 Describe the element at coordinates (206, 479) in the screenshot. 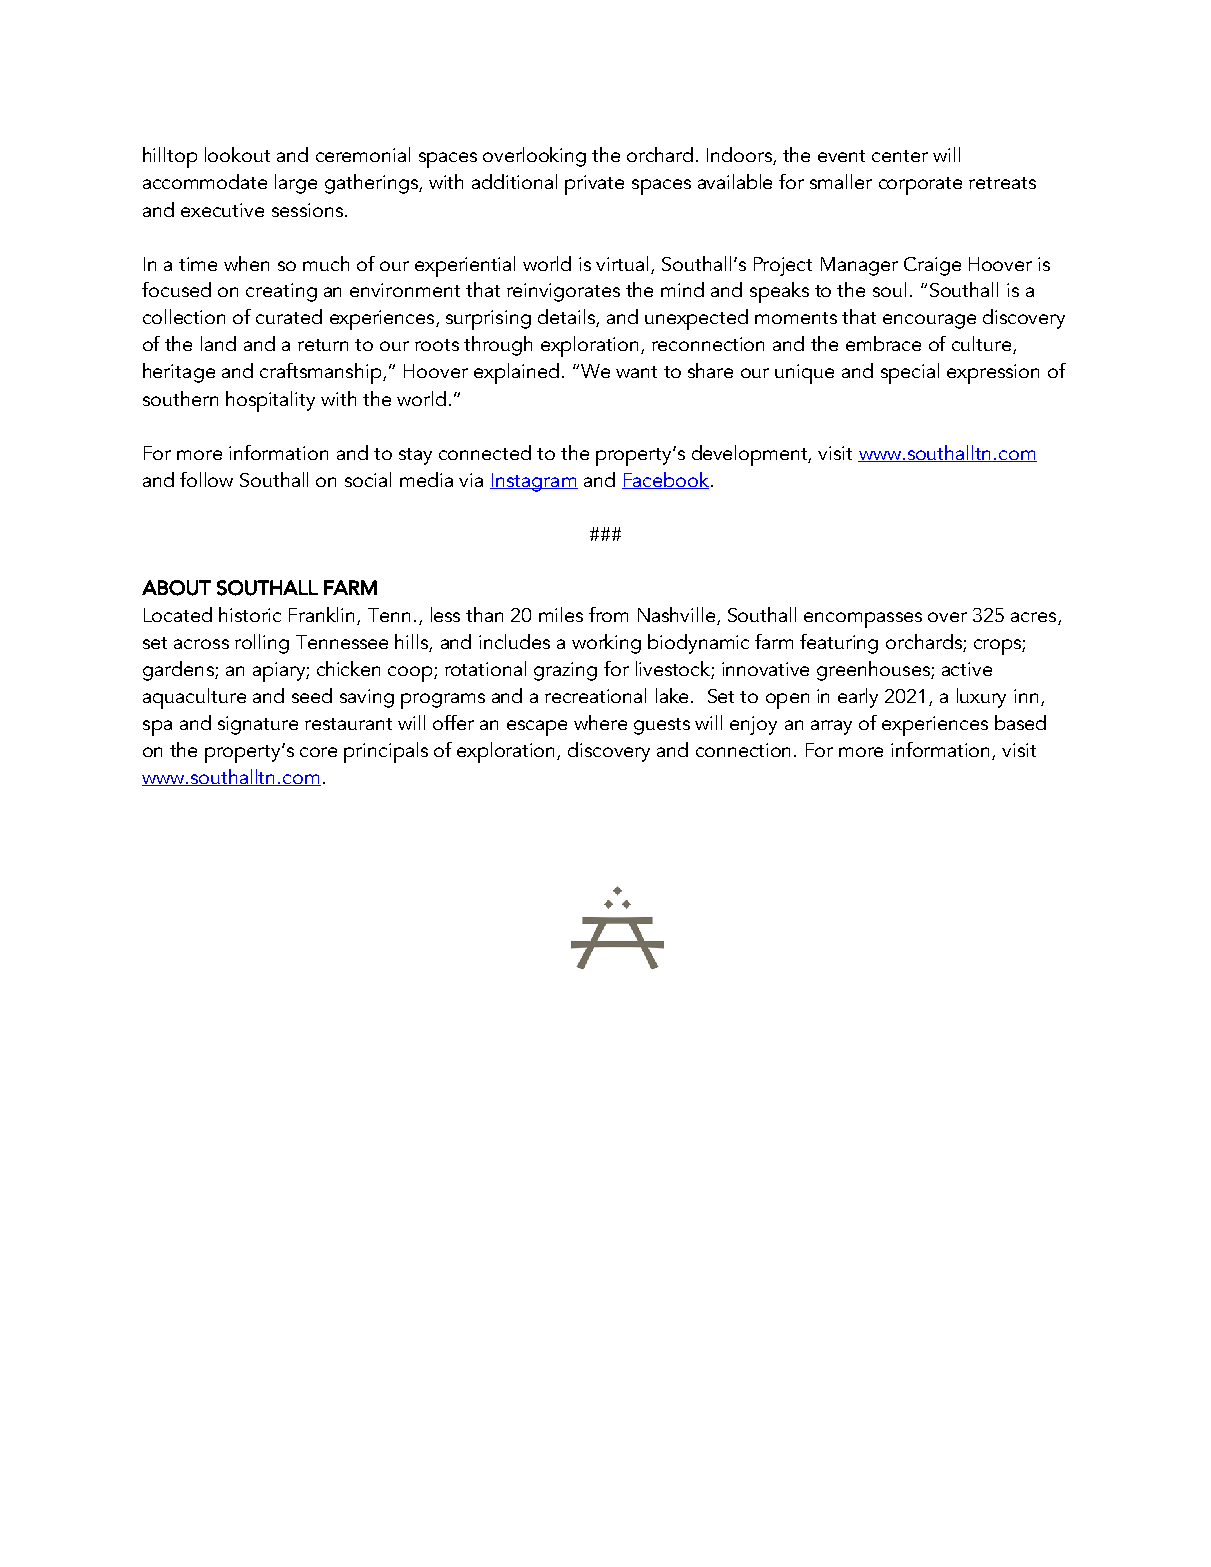

I see `follow` at that location.
